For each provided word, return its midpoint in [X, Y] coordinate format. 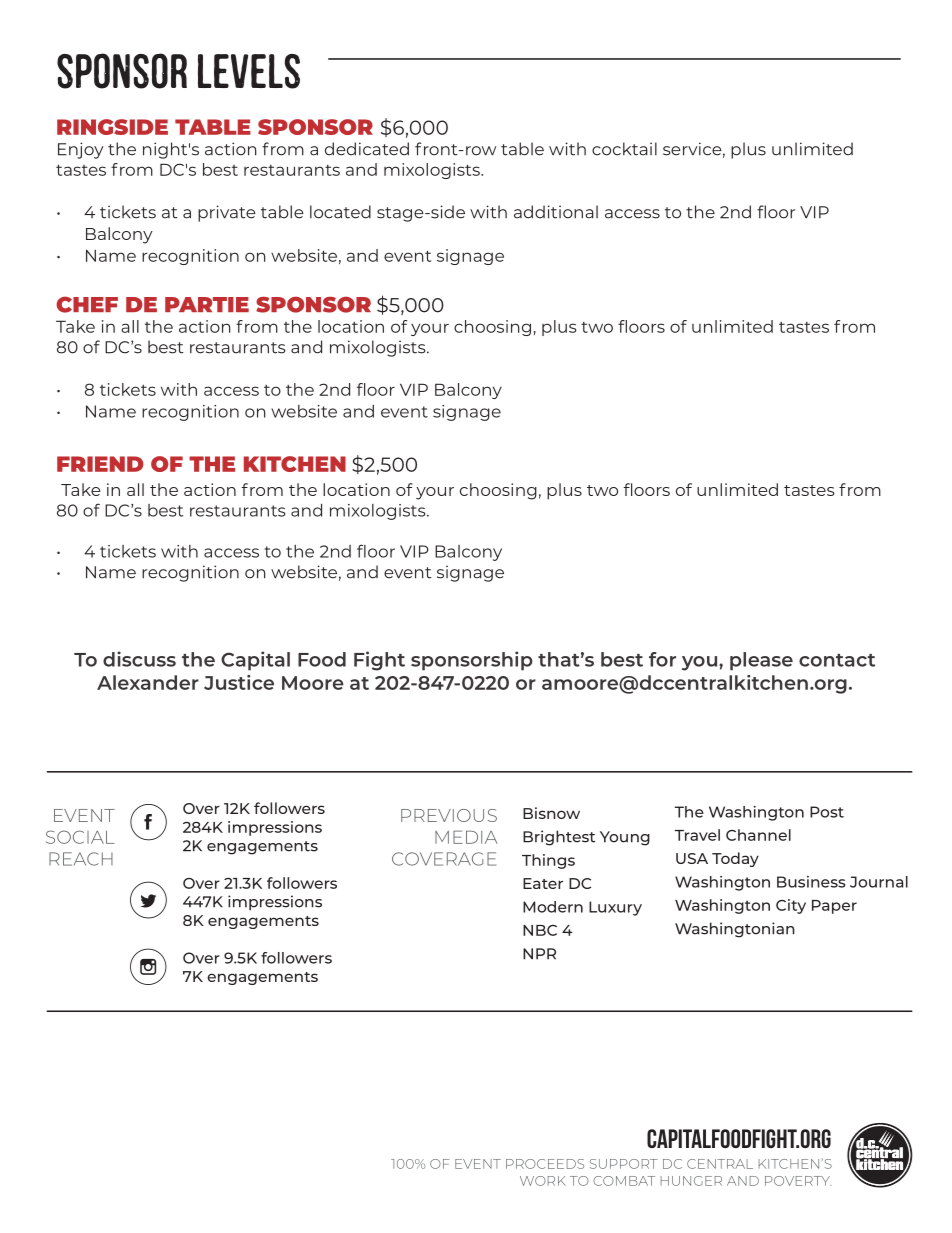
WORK [543, 1181]
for [662, 659]
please [761, 661]
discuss [139, 659]
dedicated [367, 149]
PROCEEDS [545, 1164]
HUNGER [691, 1181]
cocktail [624, 149]
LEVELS [249, 71]
